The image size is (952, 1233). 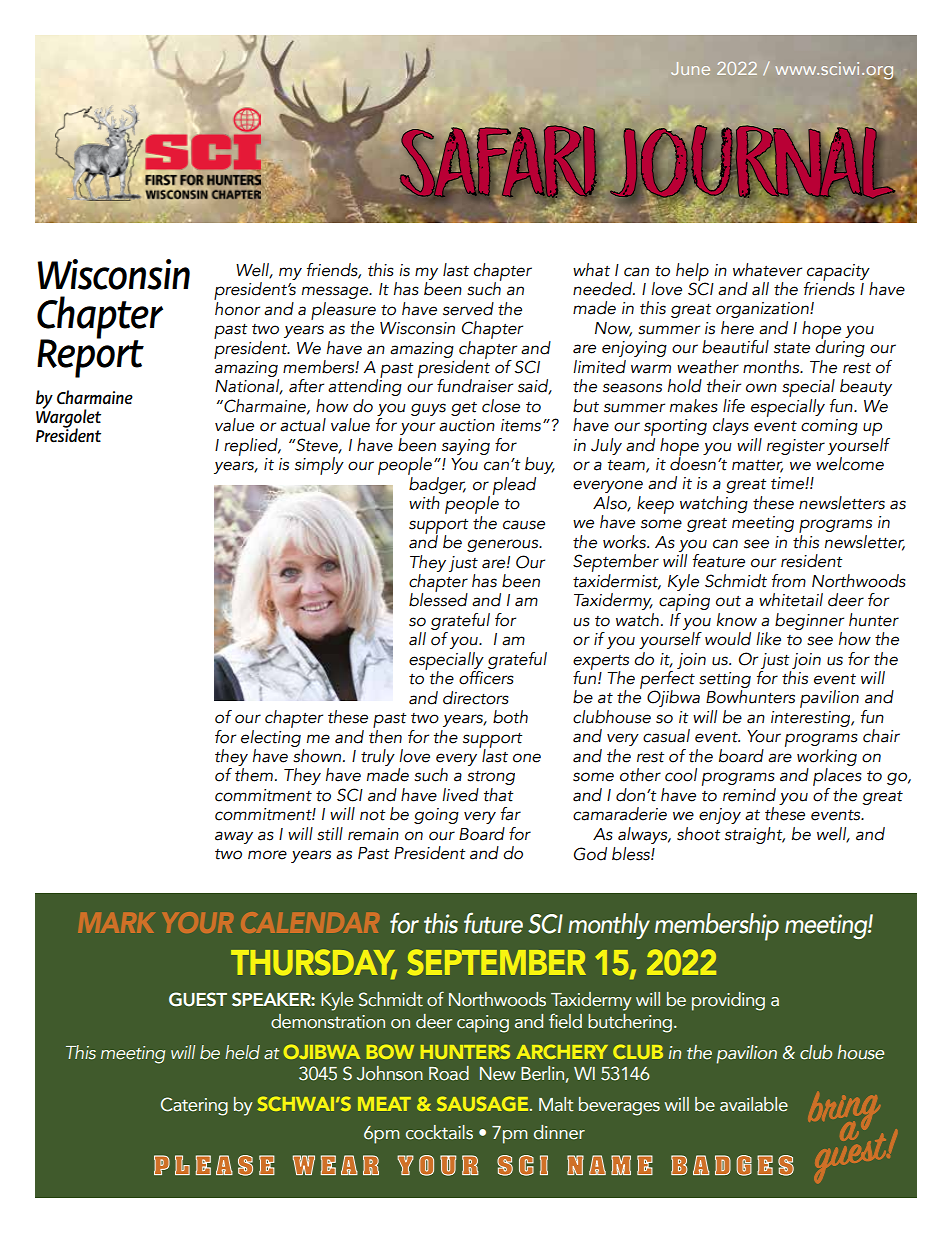 What do you see at coordinates (725, 681) in the document?
I see `setting` at bounding box center [725, 681].
